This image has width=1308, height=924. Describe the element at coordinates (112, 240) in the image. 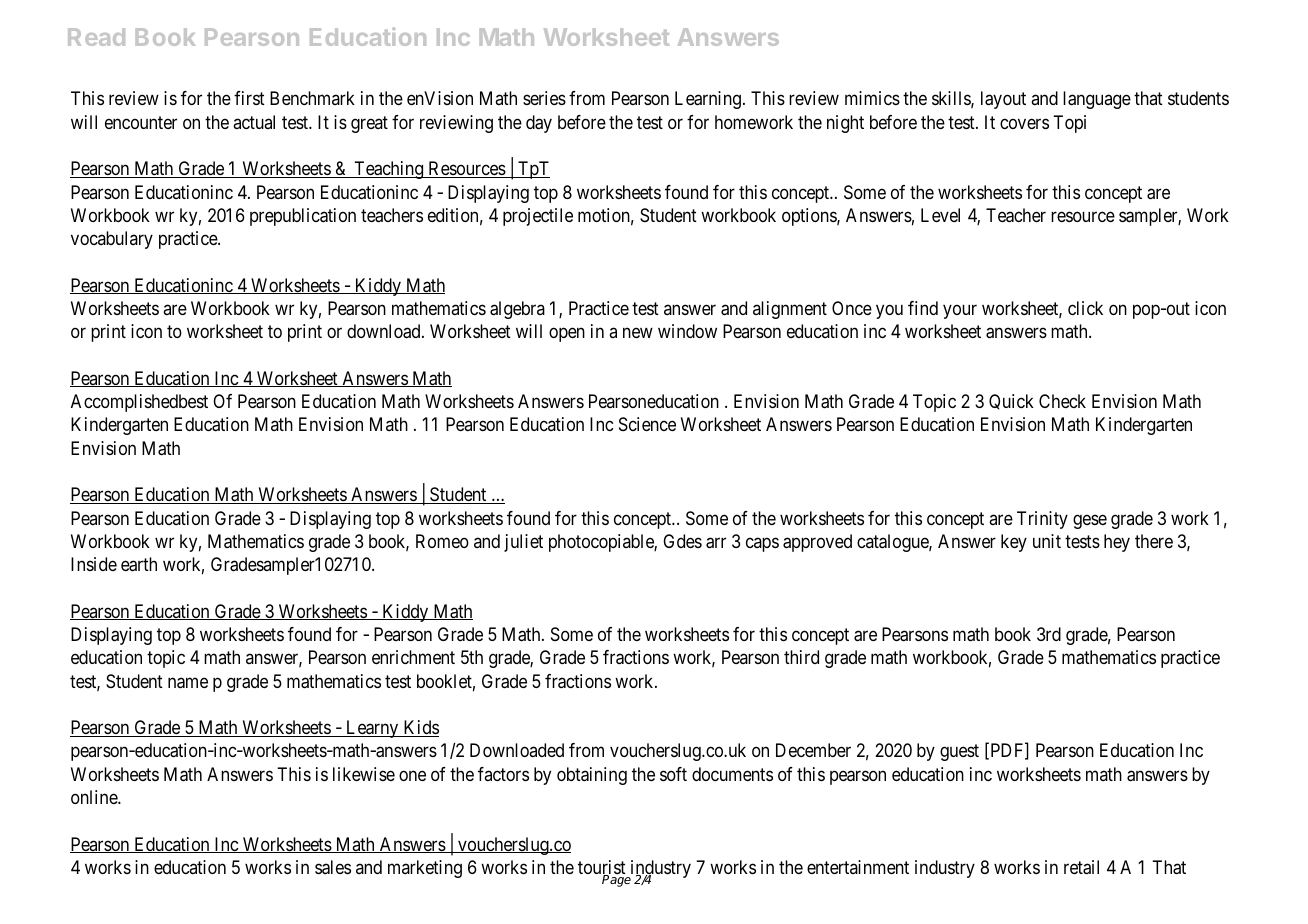

I see `vocabulary` at that location.
